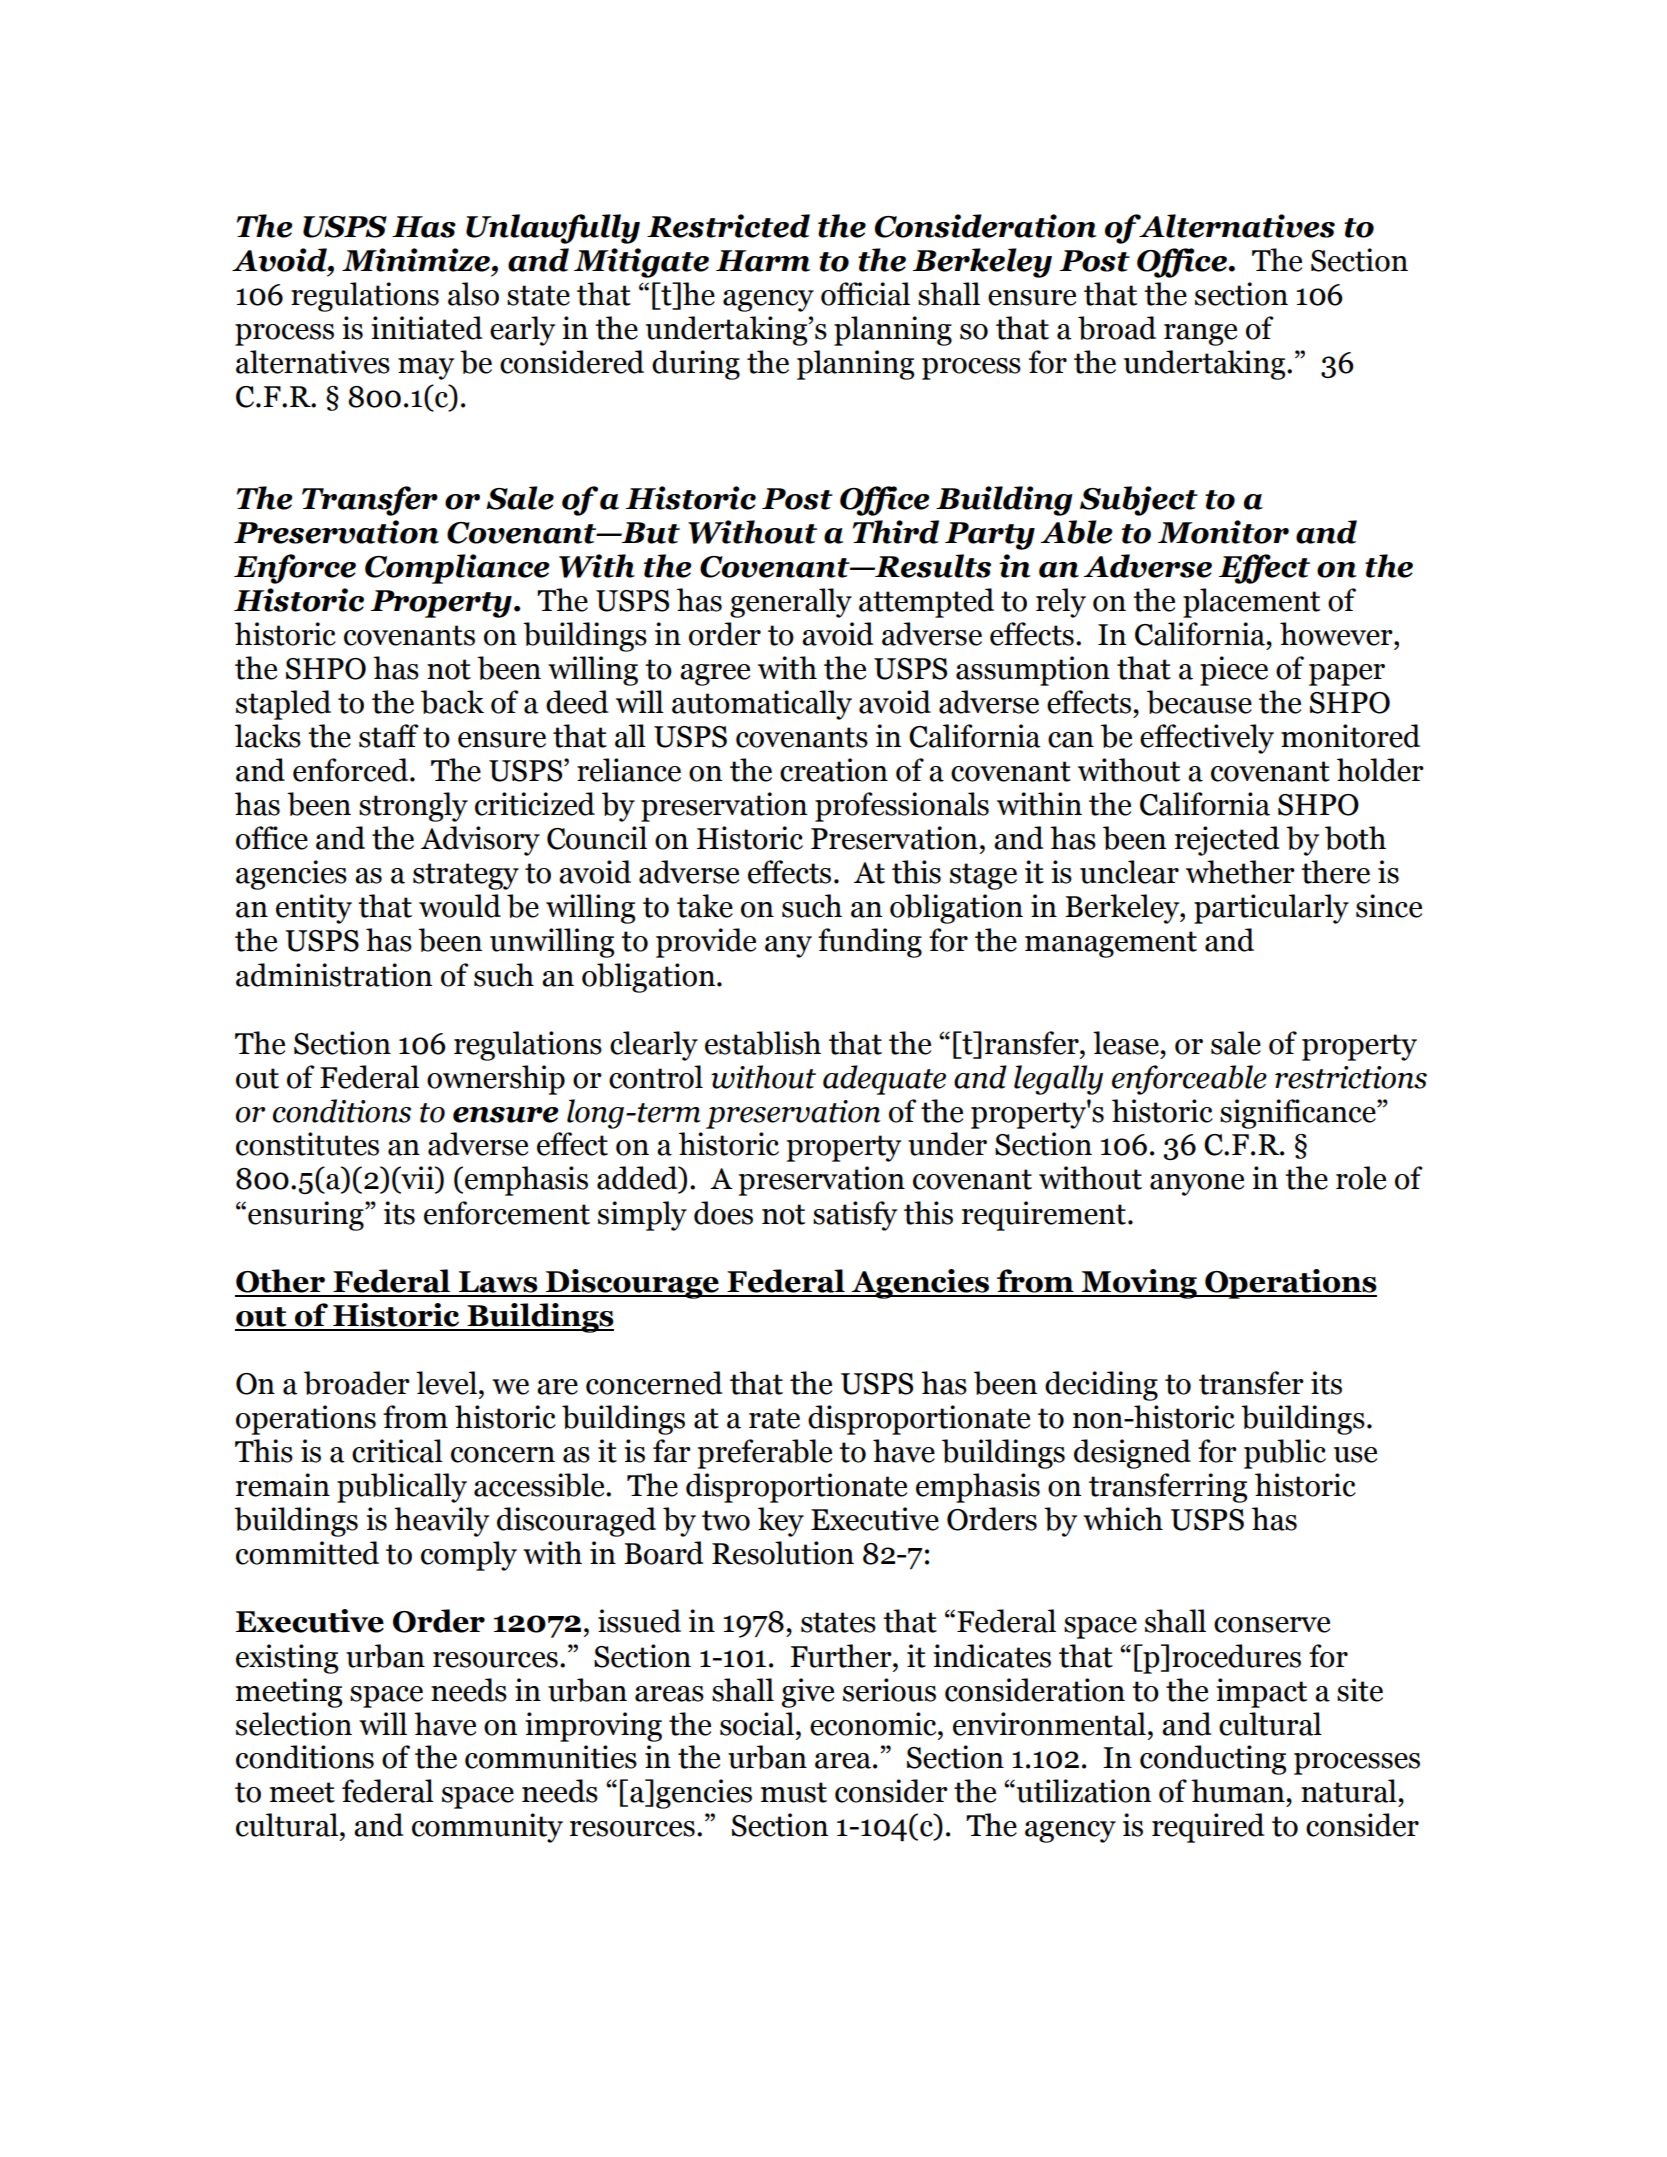 Image resolution: width=1667 pixels, height=2157 pixels. What do you see at coordinates (763, 1043) in the screenshot?
I see `establish` at bounding box center [763, 1043].
